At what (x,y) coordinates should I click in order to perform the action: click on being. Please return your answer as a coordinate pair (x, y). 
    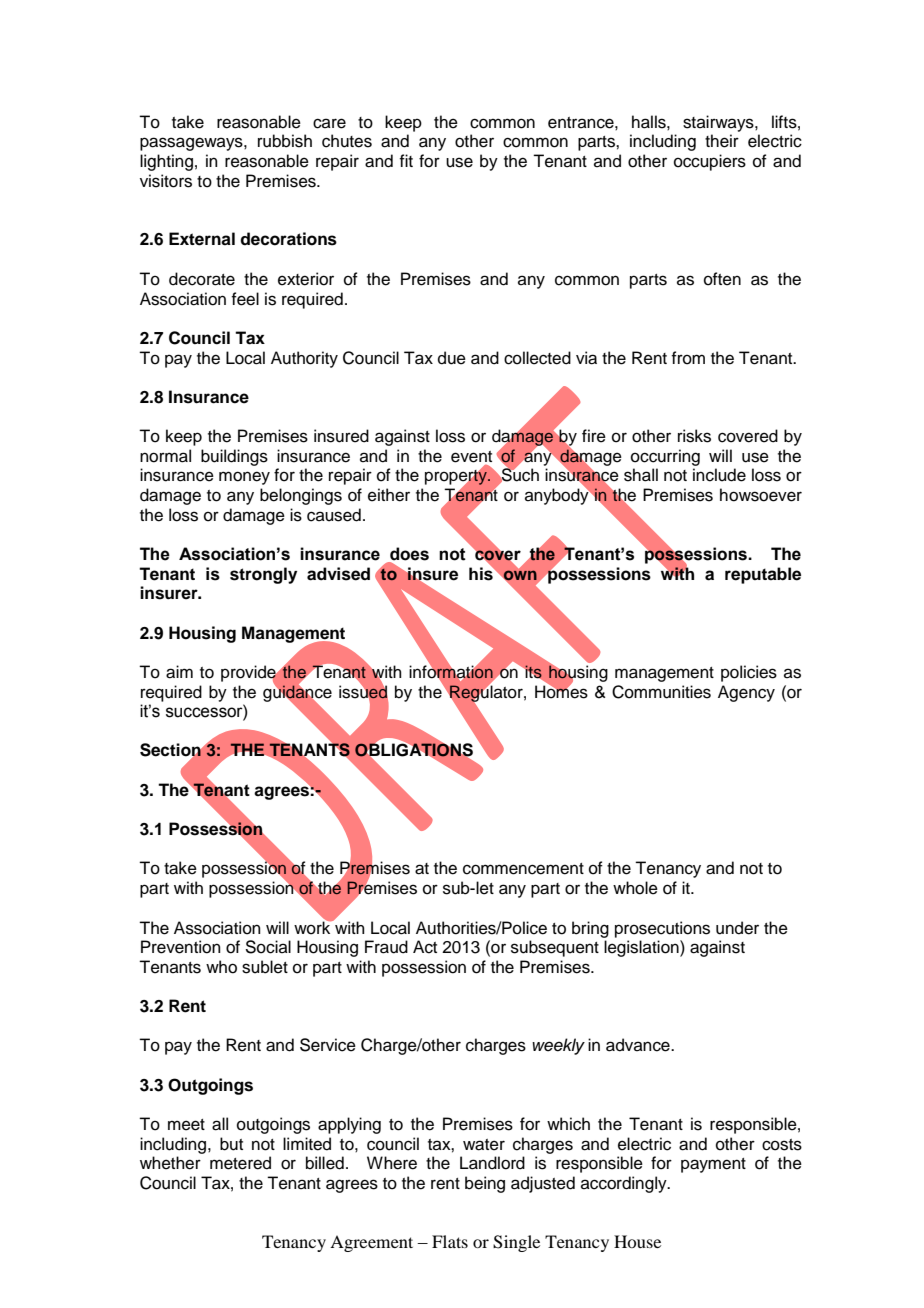
    Looking at the image, I should click on (485, 1184).
